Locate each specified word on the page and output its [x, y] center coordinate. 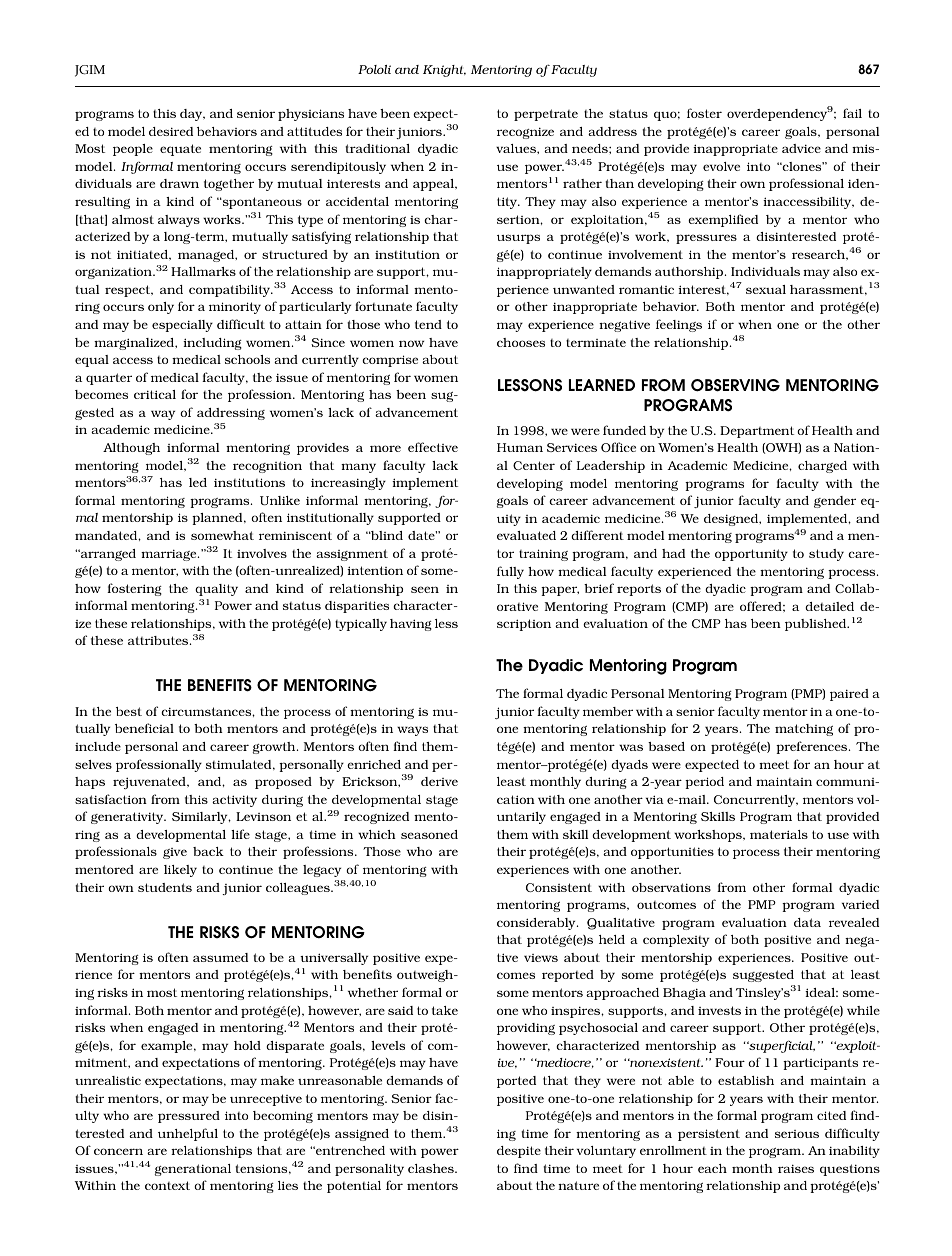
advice [801, 148]
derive [439, 781]
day [192, 115]
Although [131, 449]
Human [520, 447]
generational [193, 1170]
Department [757, 432]
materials [779, 834]
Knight [444, 71]
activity [234, 801]
